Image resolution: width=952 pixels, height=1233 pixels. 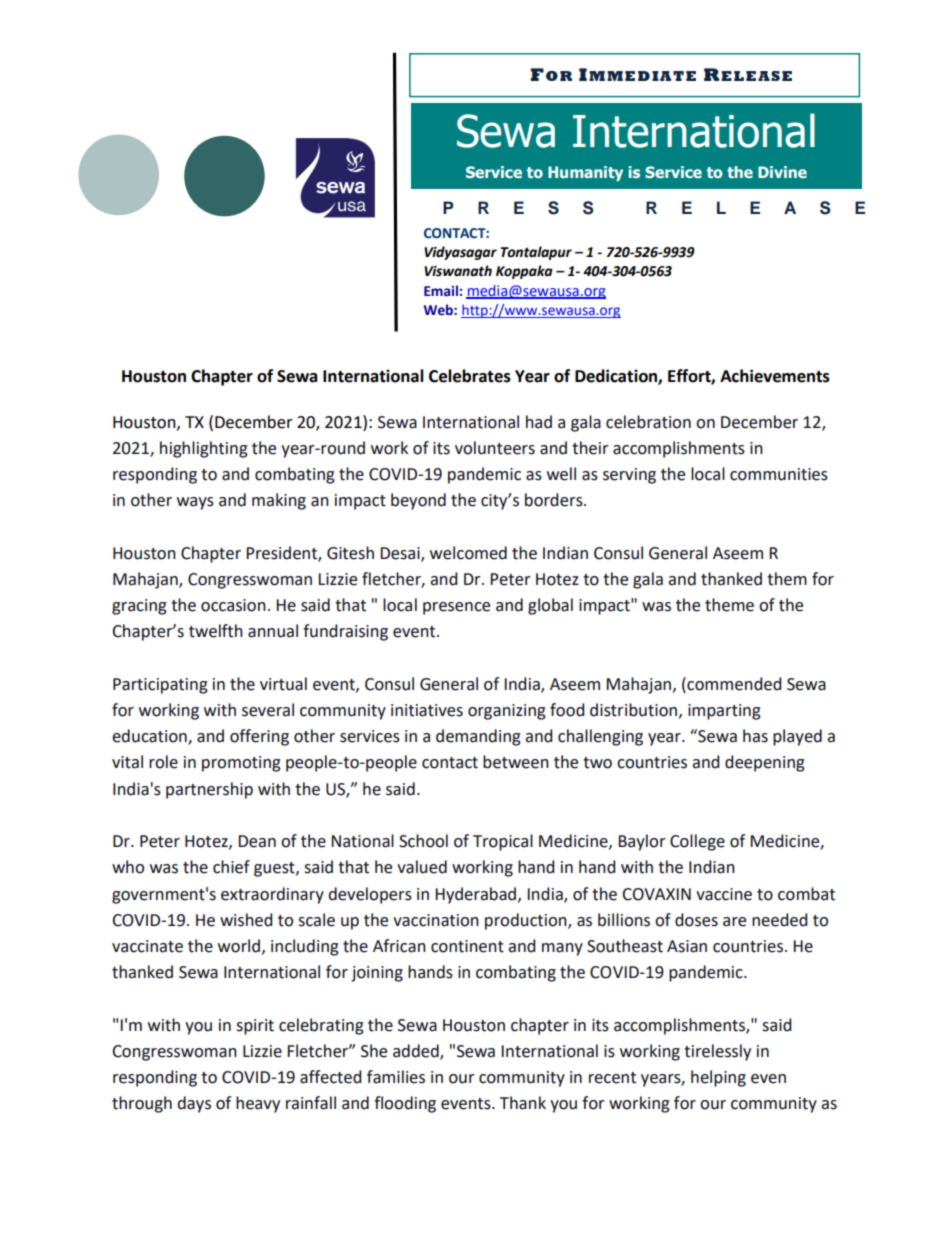 What do you see at coordinates (441, 291) in the image?
I see `Email` at bounding box center [441, 291].
